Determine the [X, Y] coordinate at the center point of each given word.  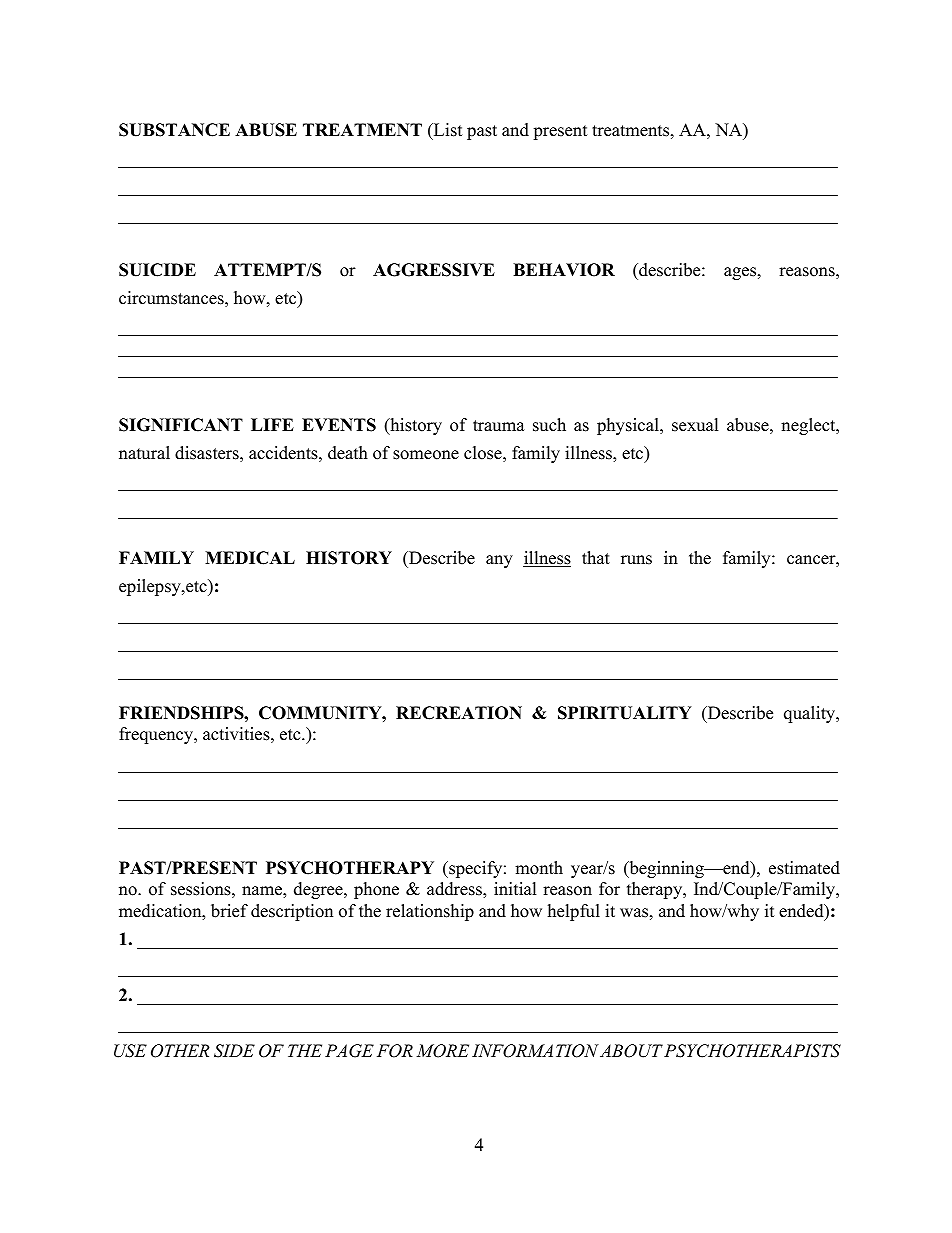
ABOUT [631, 1051]
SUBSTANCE [174, 130]
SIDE [234, 1051]
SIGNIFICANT [181, 425]
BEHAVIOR [564, 270]
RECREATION [459, 713]
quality [811, 714]
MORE [442, 1051]
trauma [499, 426]
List [447, 131]
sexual [695, 425]
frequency [157, 735]
